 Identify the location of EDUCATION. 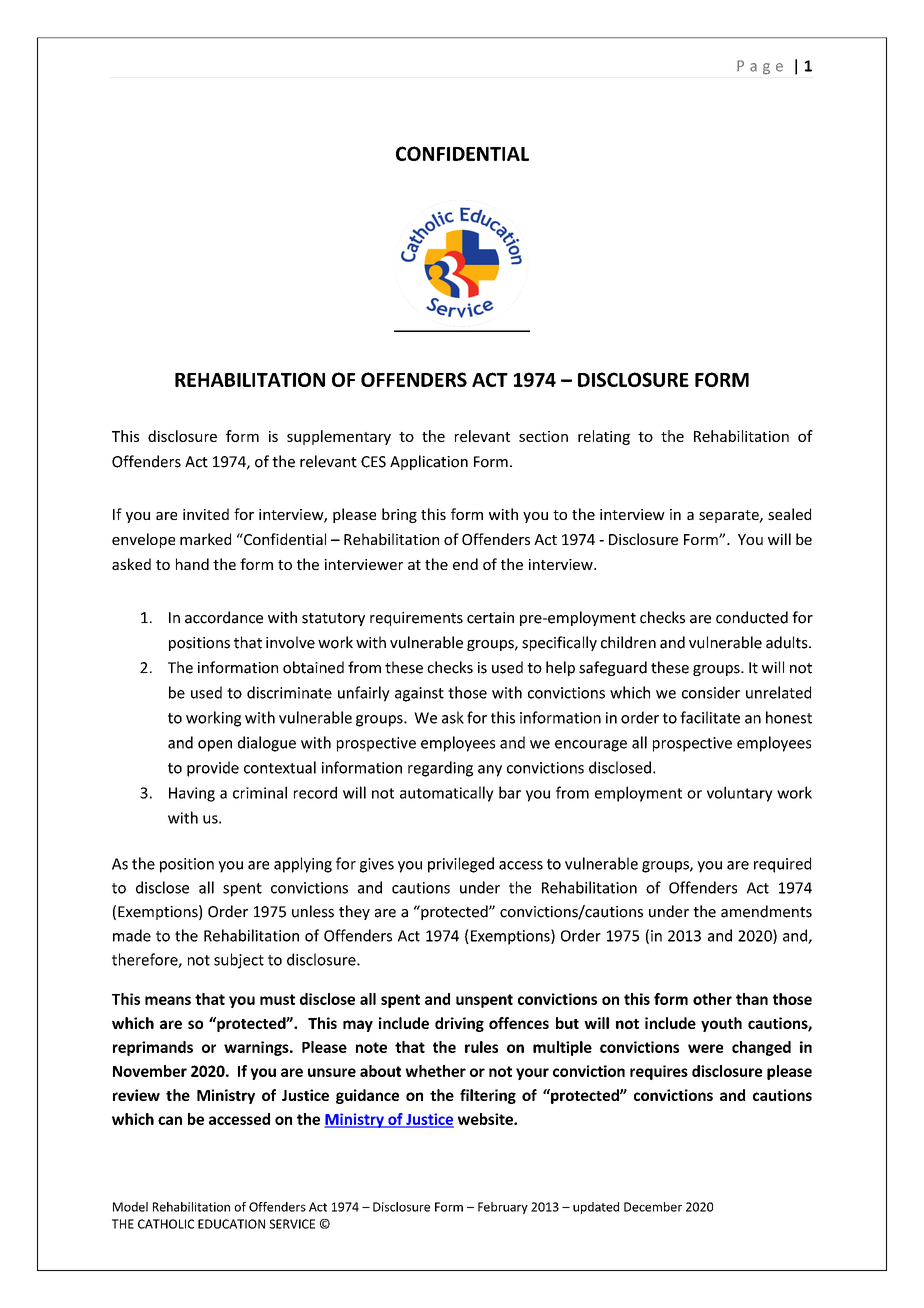
(231, 1224).
